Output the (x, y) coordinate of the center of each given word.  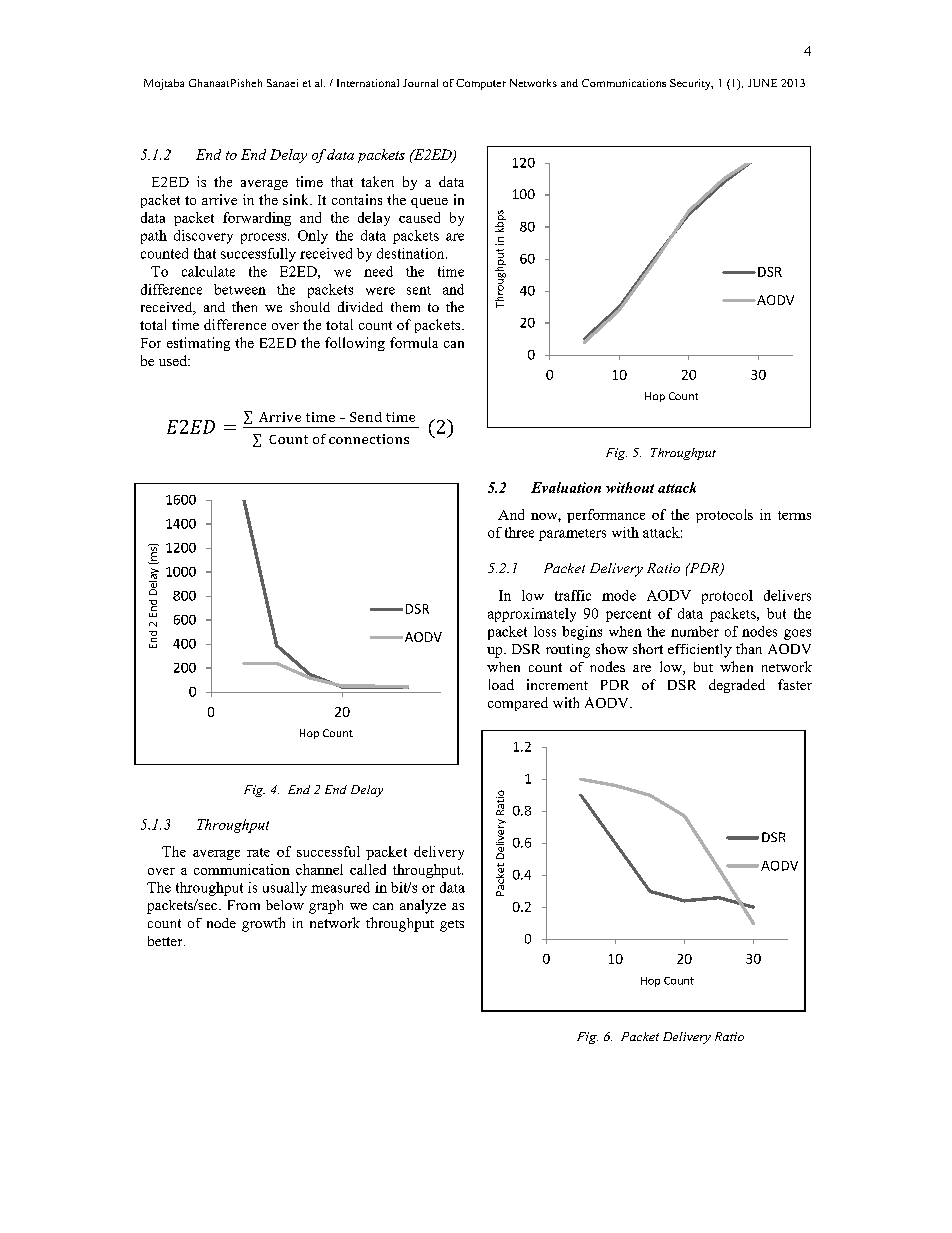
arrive (219, 199)
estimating (198, 344)
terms (794, 515)
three (519, 532)
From (244, 905)
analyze (423, 906)
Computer (481, 84)
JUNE (762, 83)
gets (452, 926)
